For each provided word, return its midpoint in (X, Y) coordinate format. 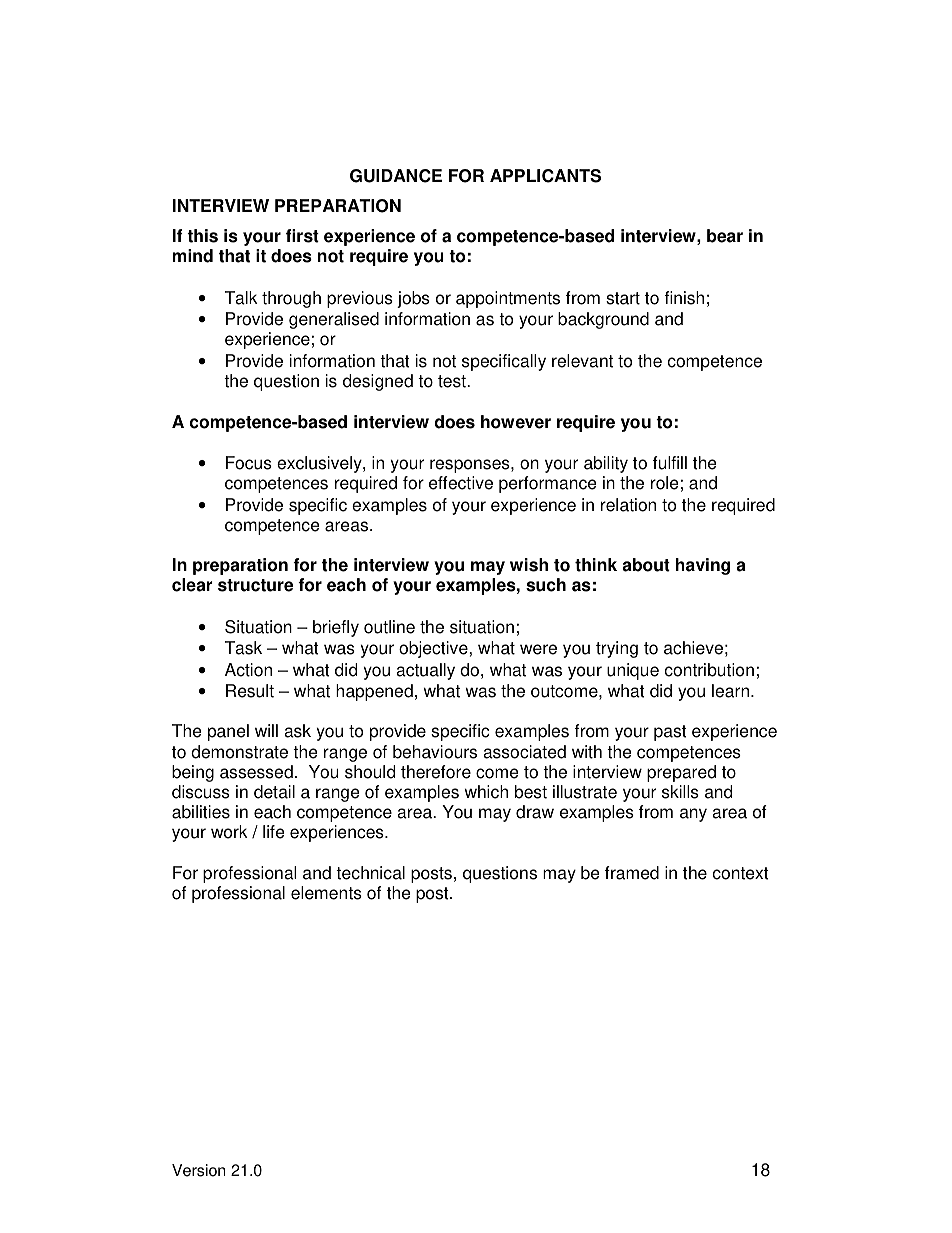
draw (535, 812)
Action (248, 670)
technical (370, 873)
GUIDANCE (396, 176)
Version (198, 1170)
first (302, 236)
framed (632, 873)
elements (326, 893)
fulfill (670, 463)
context (741, 873)
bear (725, 236)
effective (461, 483)
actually (425, 671)
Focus (249, 463)
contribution (709, 670)
